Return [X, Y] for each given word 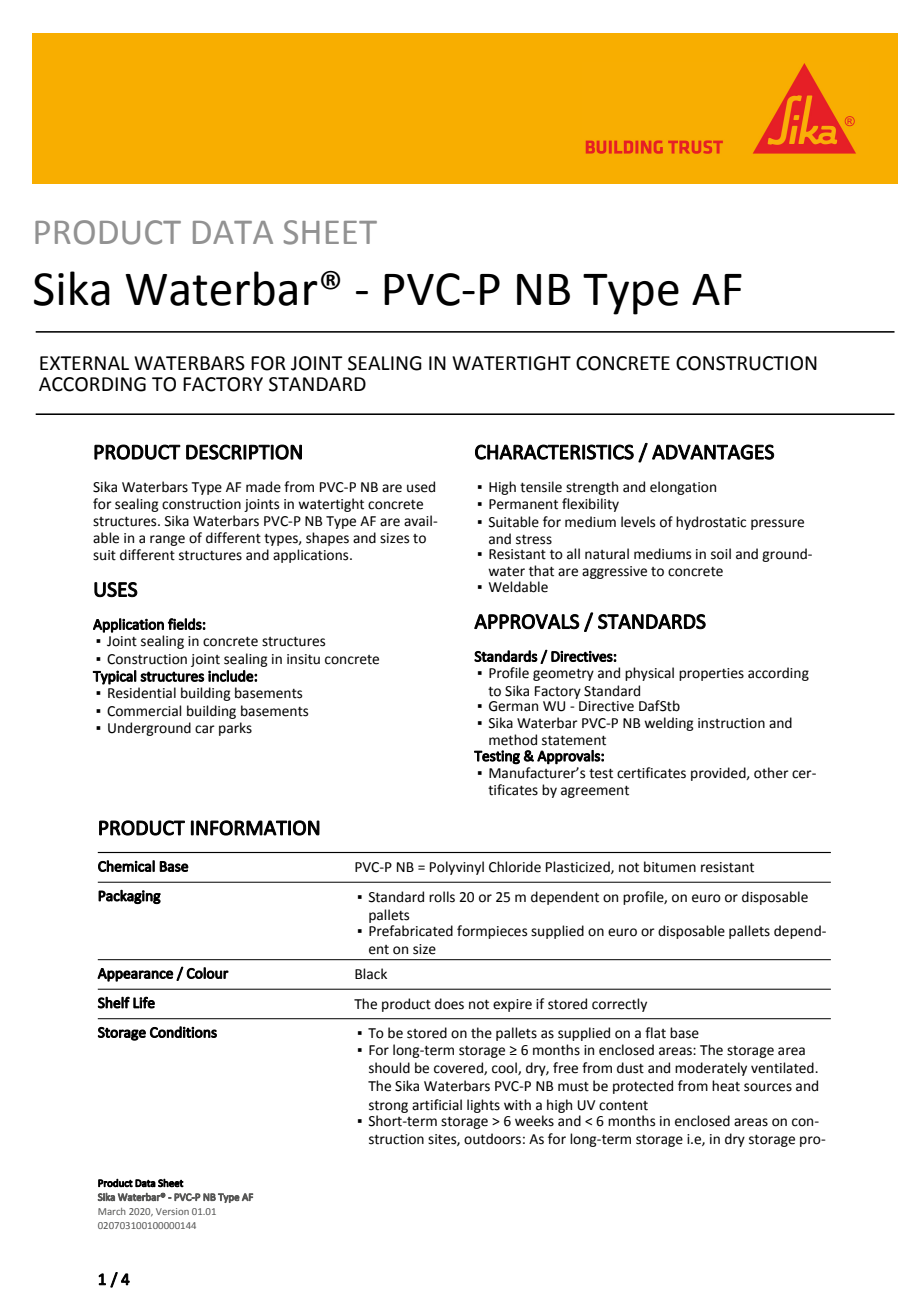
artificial [437, 1105]
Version [172, 1211]
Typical [115, 677]
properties [711, 674]
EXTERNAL [84, 363]
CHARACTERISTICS [554, 452]
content [623, 1106]
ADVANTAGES [713, 452]
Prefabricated [411, 931]
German [513, 706]
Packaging [129, 897]
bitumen [670, 867]
